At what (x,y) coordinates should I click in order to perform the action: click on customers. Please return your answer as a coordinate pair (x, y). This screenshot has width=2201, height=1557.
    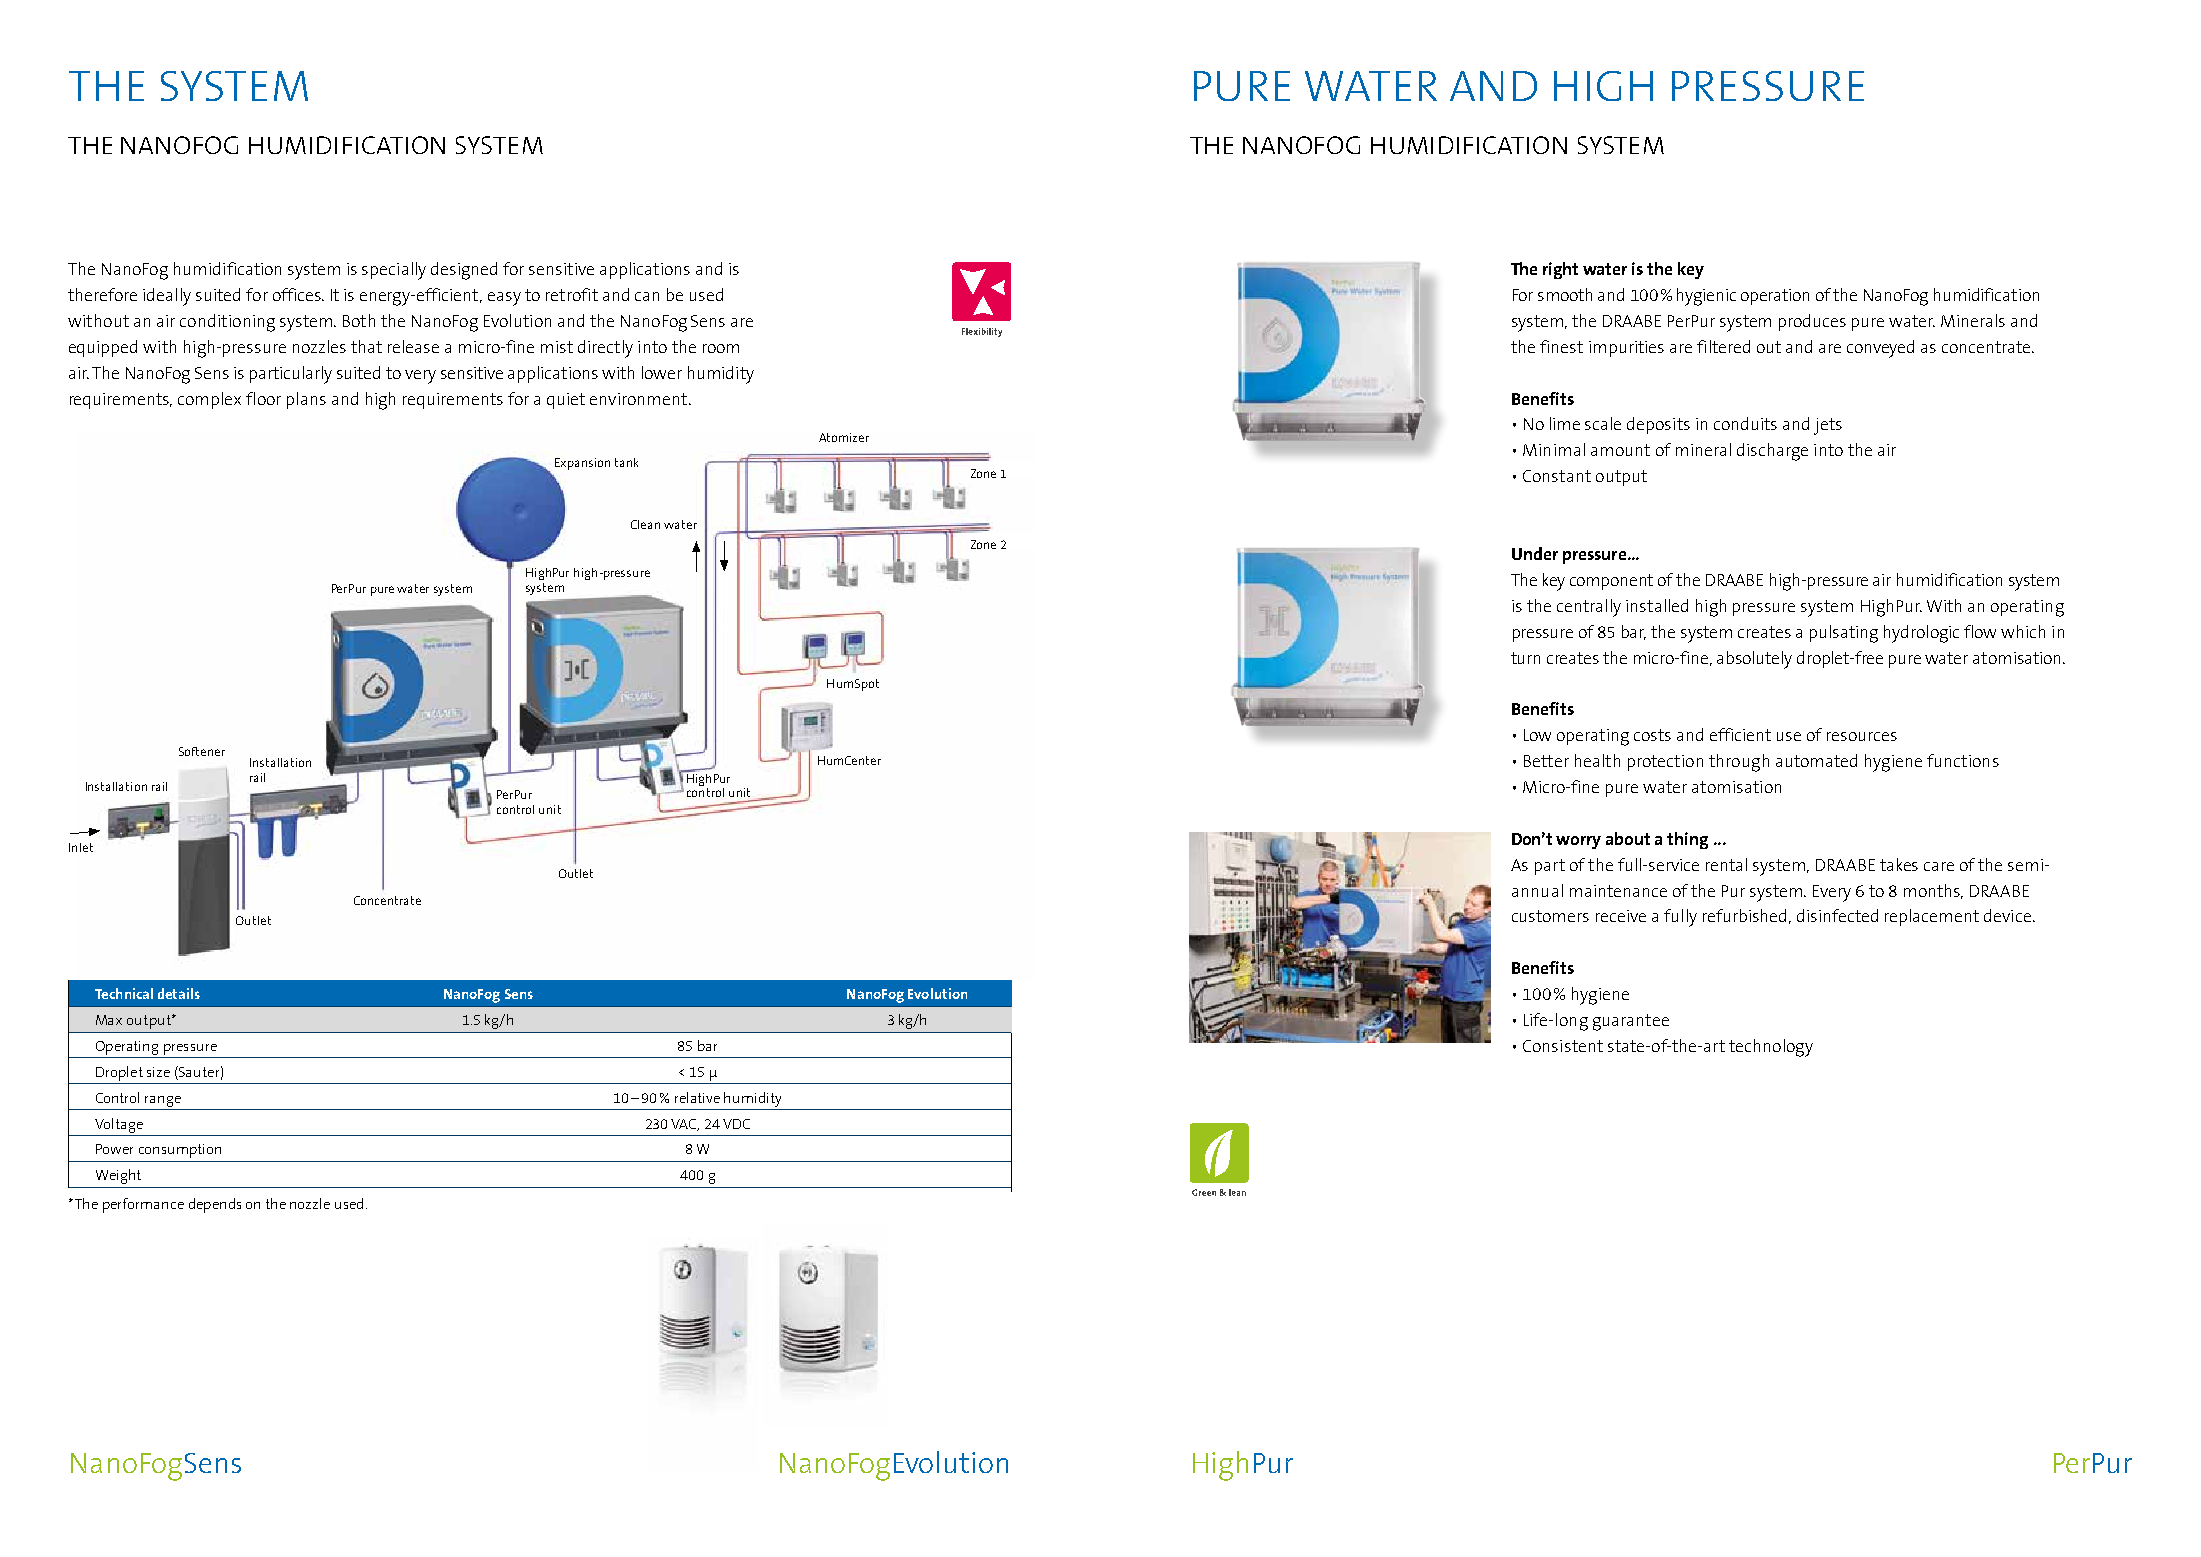
    Looking at the image, I should click on (1550, 916).
